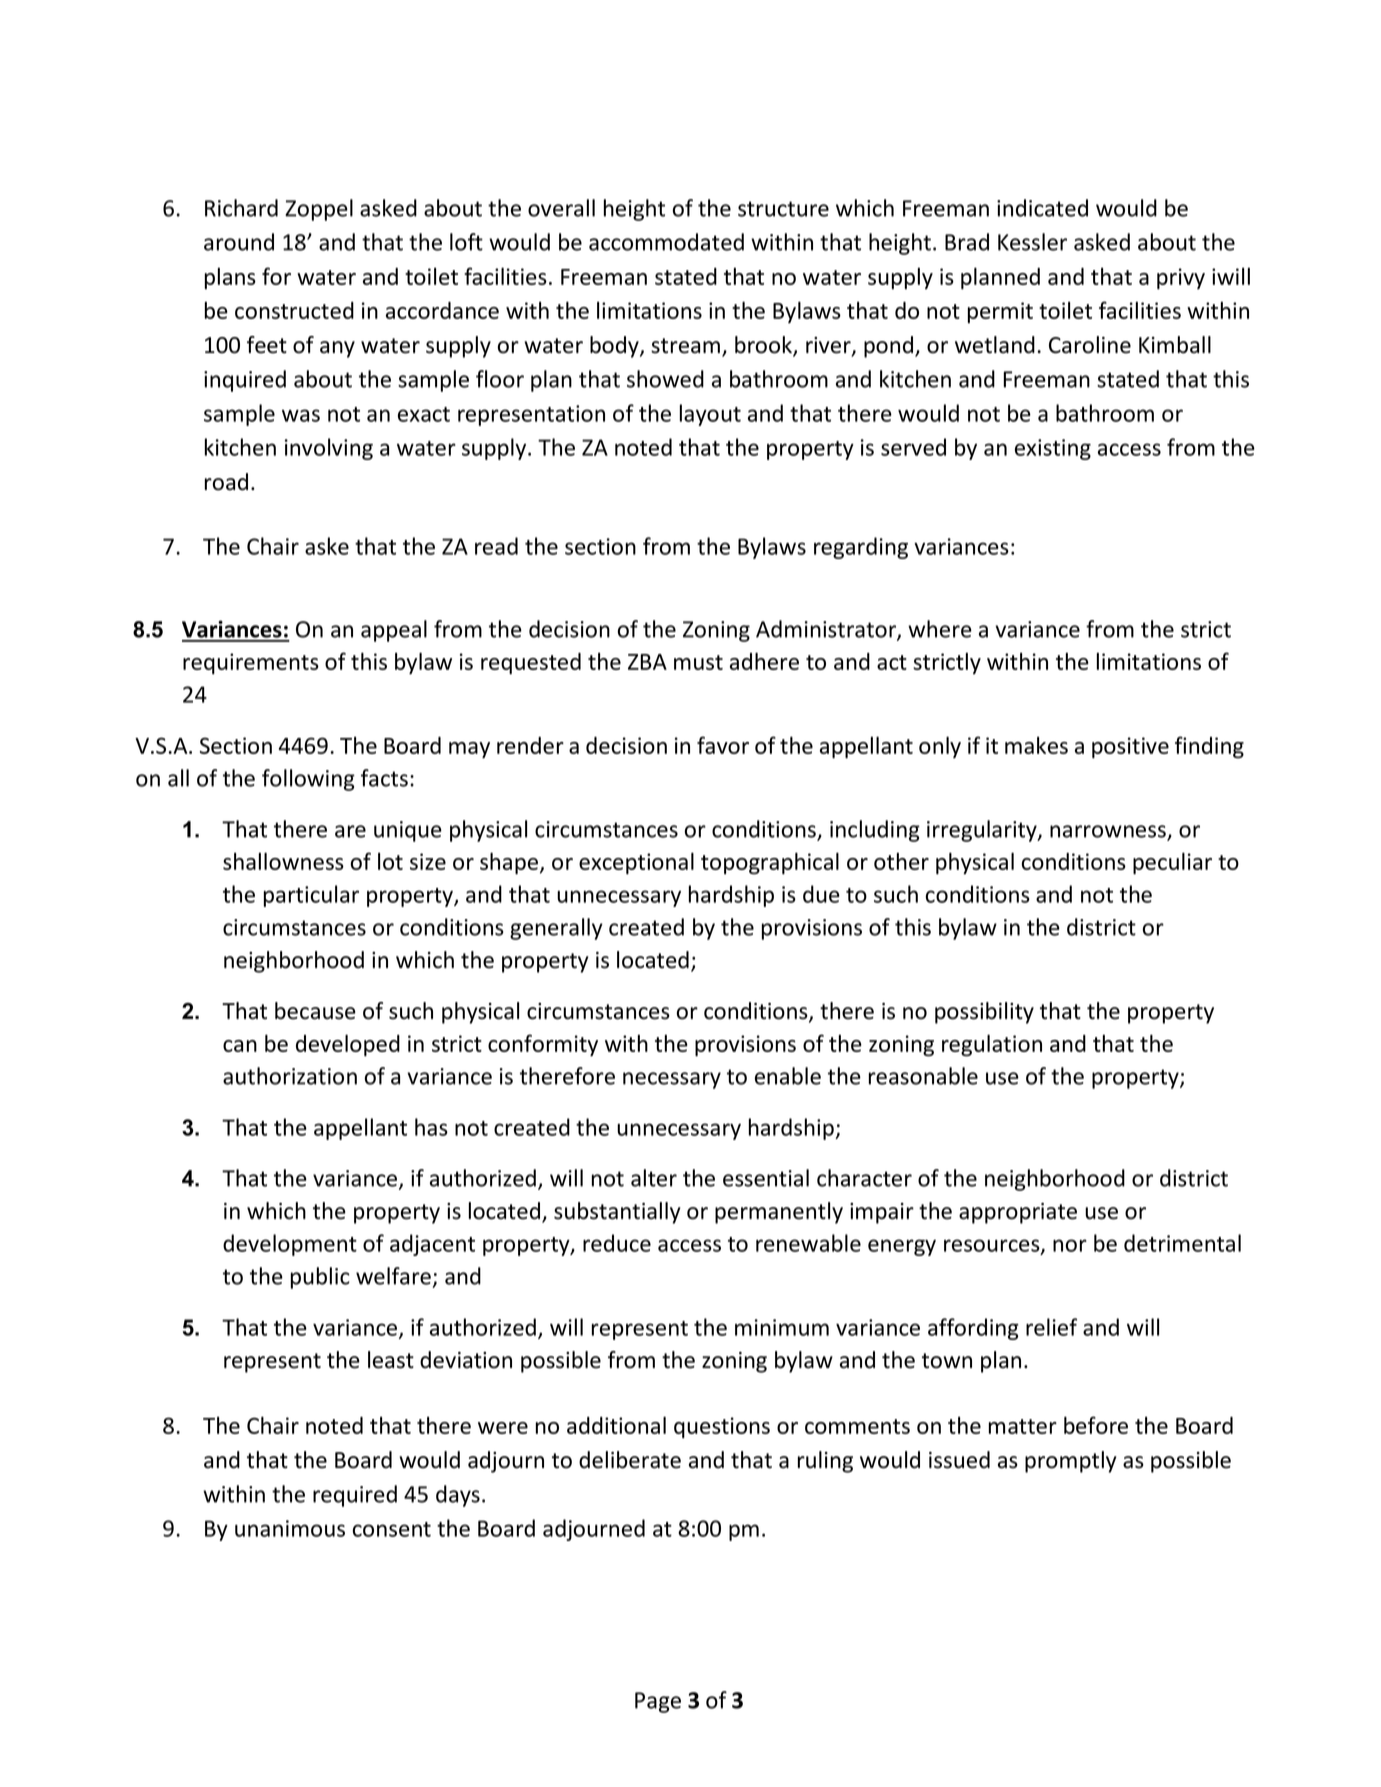  I want to click on Kessler, so click(1032, 242).
